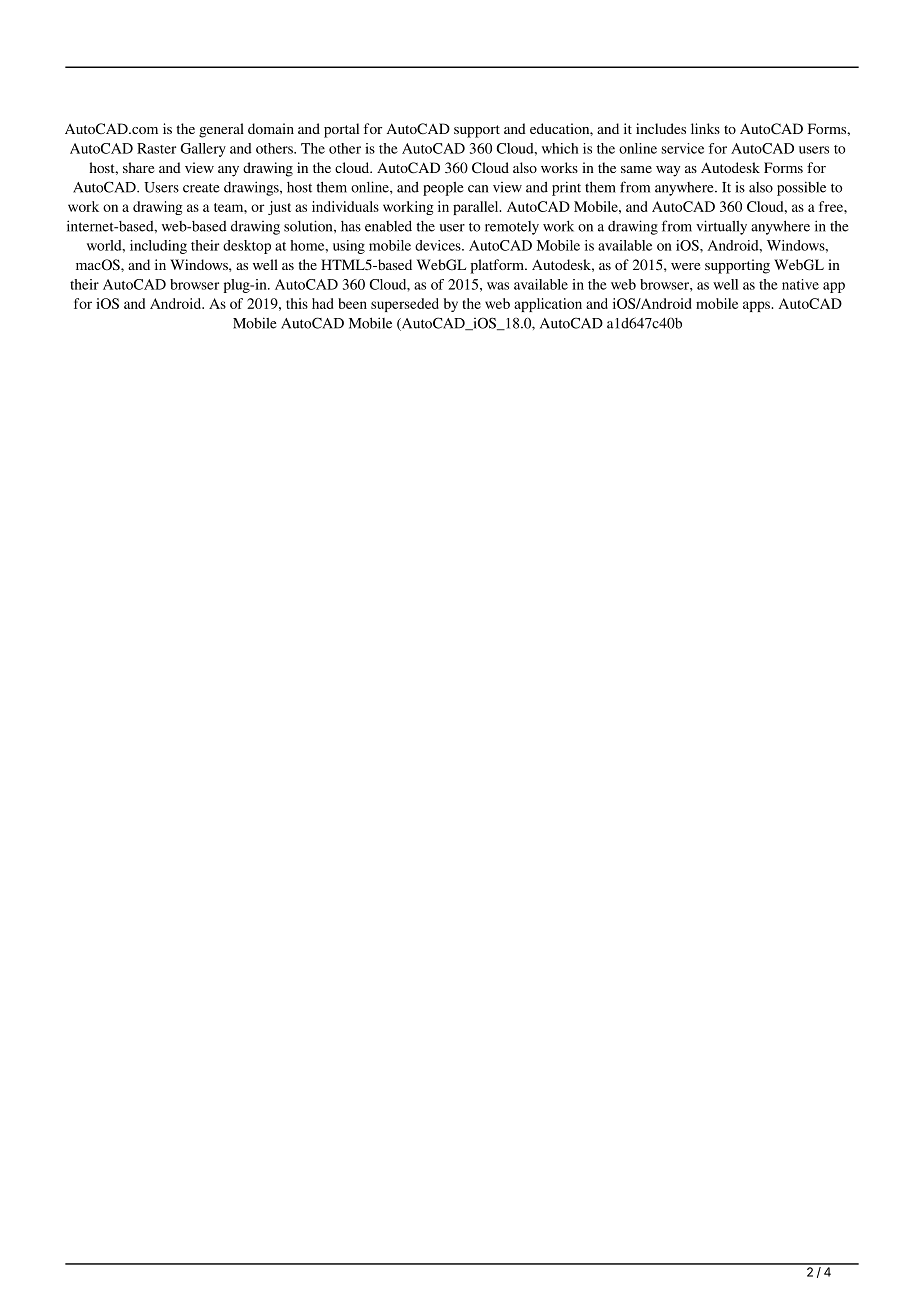 This screenshot has height=1308, width=924. Describe the element at coordinates (297, 303) in the screenshot. I see `this` at that location.
